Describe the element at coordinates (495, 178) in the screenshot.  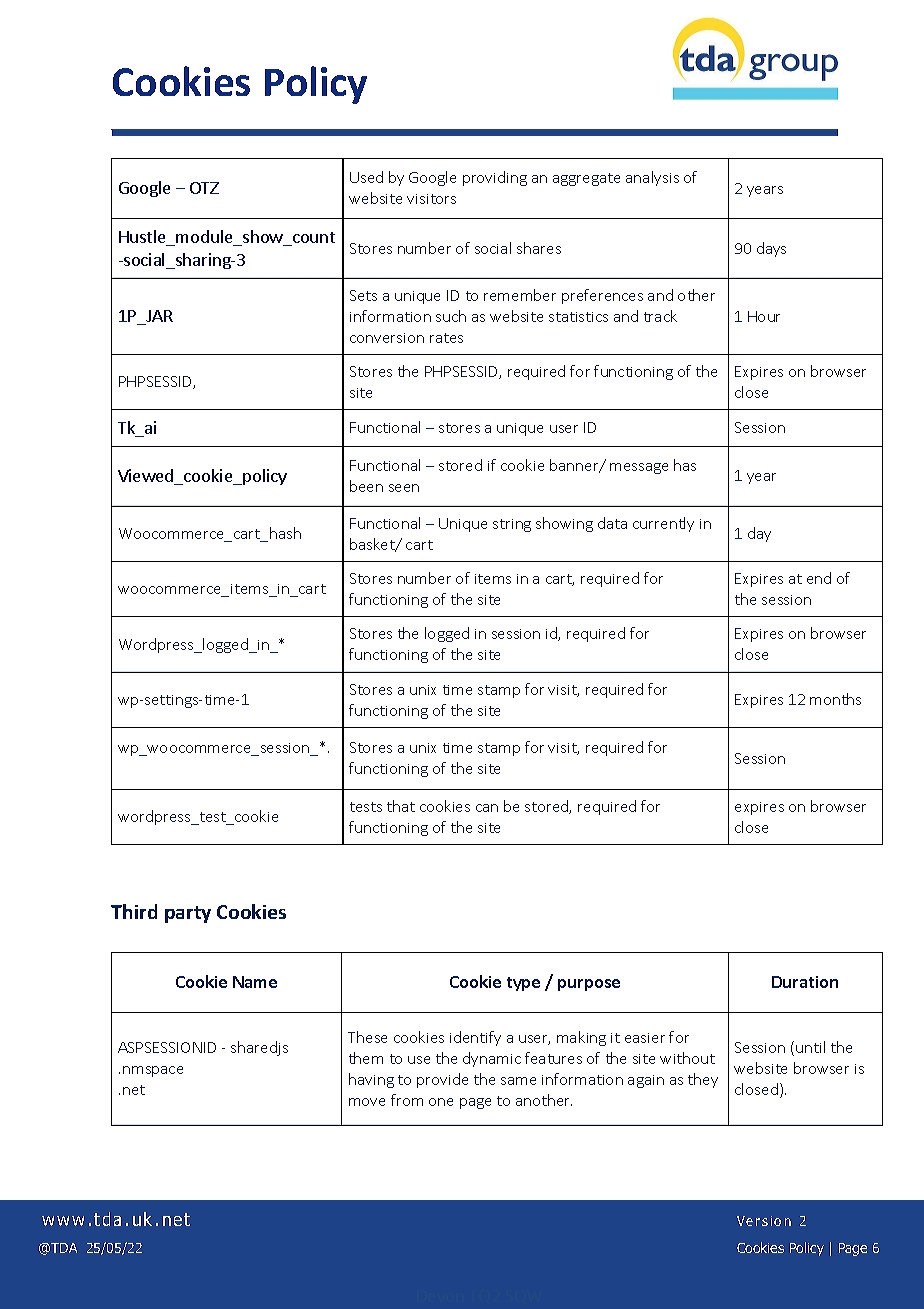
I see `providing` at that location.
